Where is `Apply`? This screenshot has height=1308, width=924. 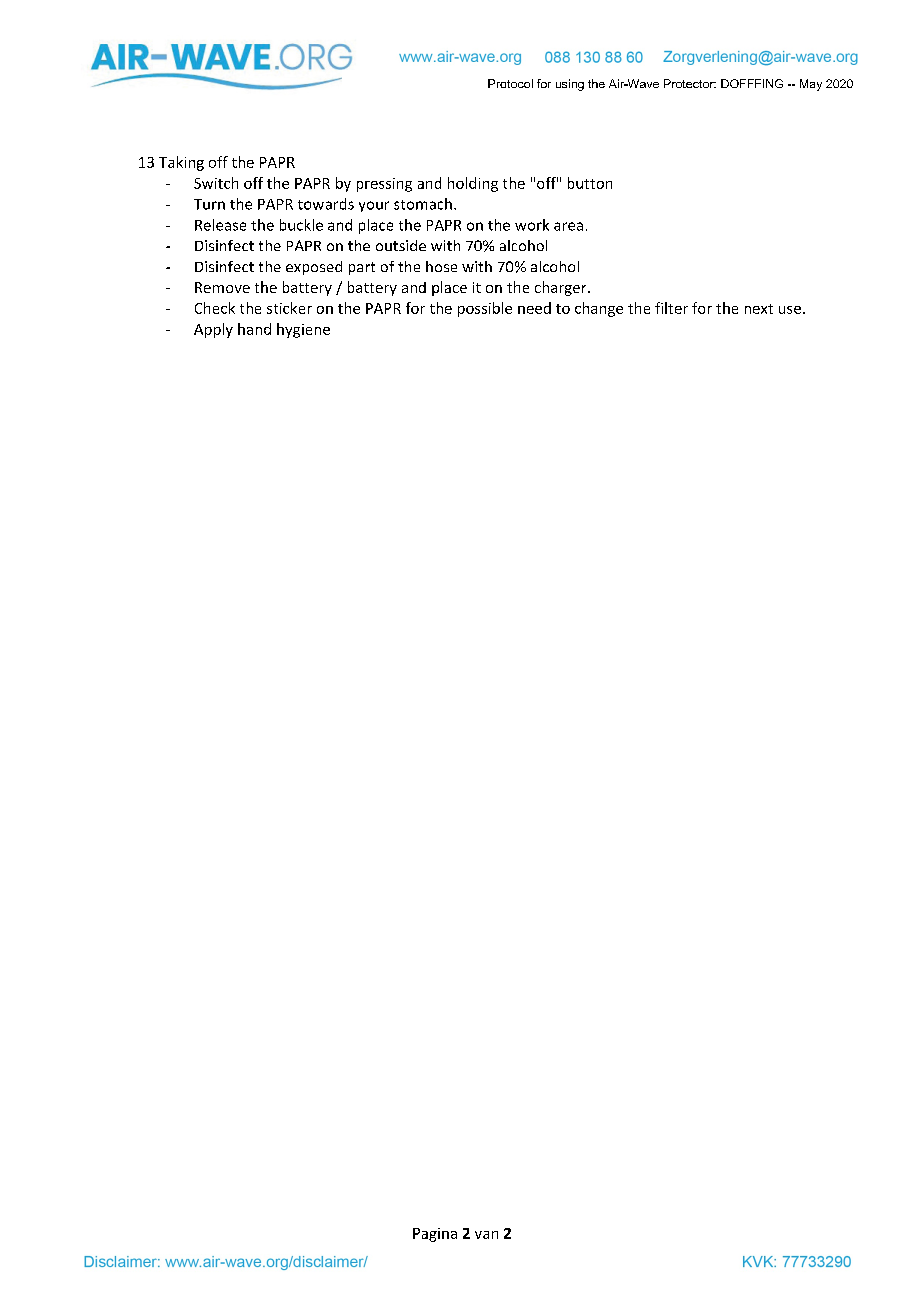 Apply is located at coordinates (213, 330).
